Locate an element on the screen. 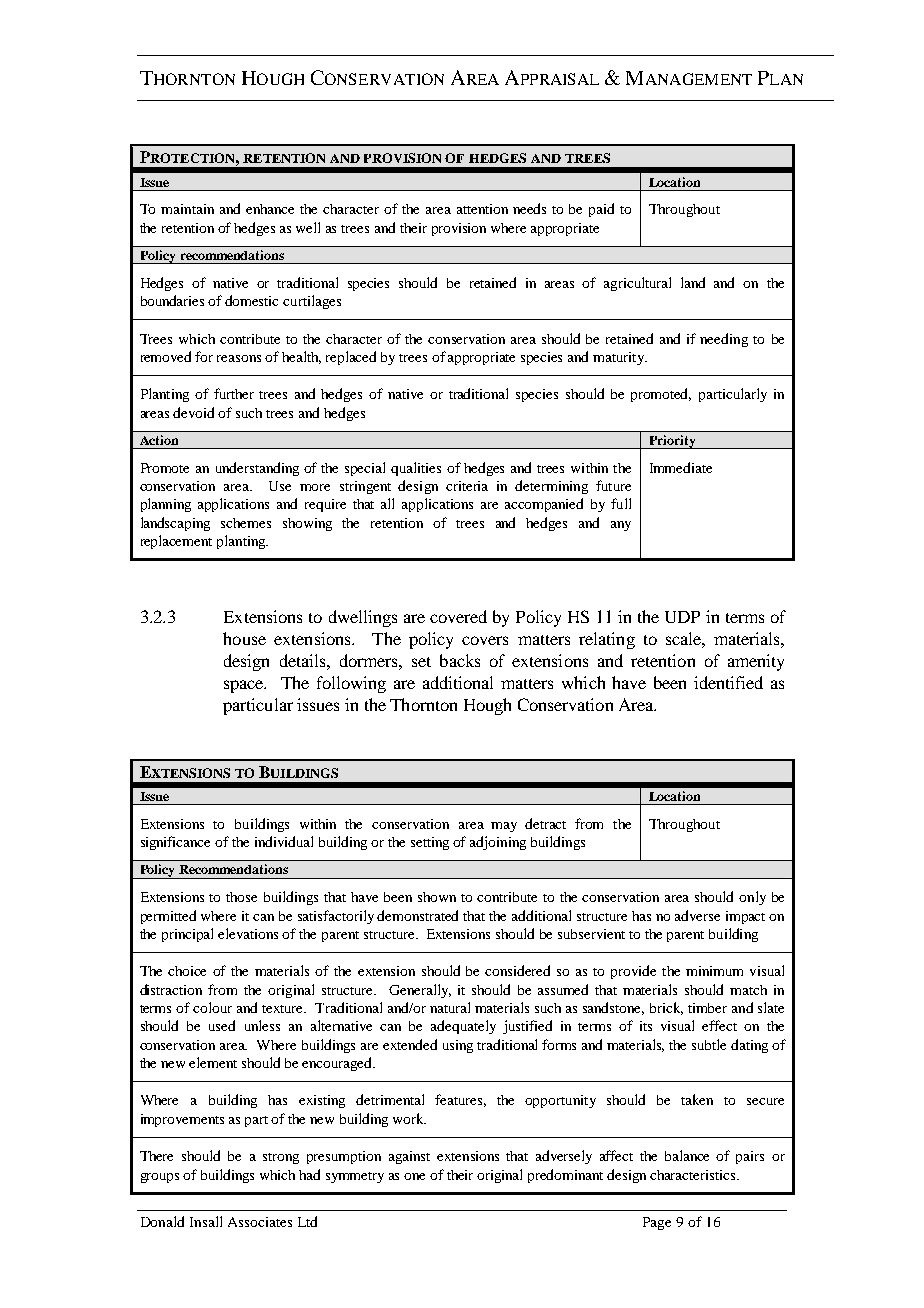 The image size is (924, 1308). against is located at coordinates (409, 1157).
